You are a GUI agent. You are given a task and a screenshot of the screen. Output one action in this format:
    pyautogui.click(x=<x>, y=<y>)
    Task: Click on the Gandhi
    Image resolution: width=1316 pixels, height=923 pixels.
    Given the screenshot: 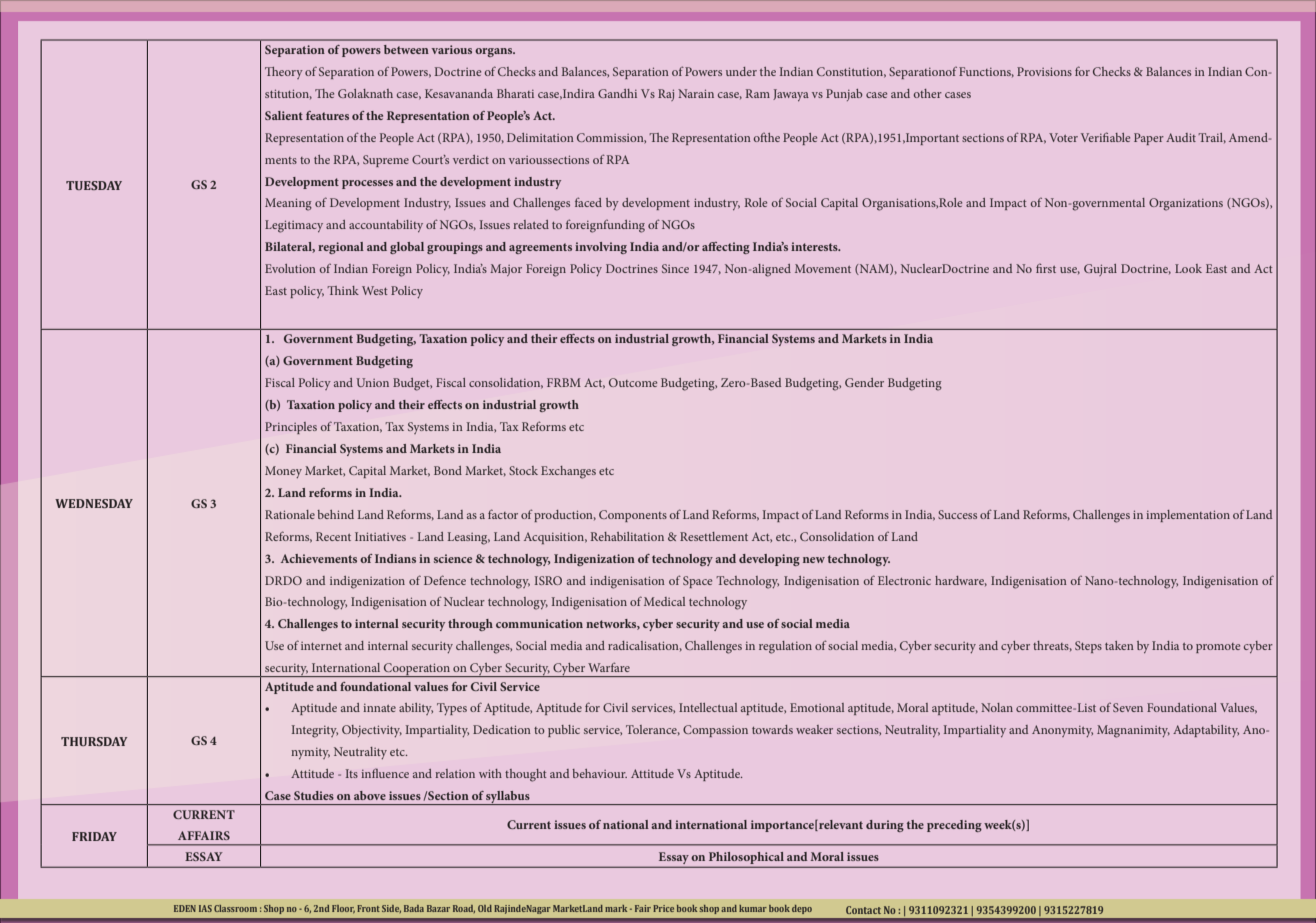 What is the action you would take?
    pyautogui.click(x=617, y=93)
